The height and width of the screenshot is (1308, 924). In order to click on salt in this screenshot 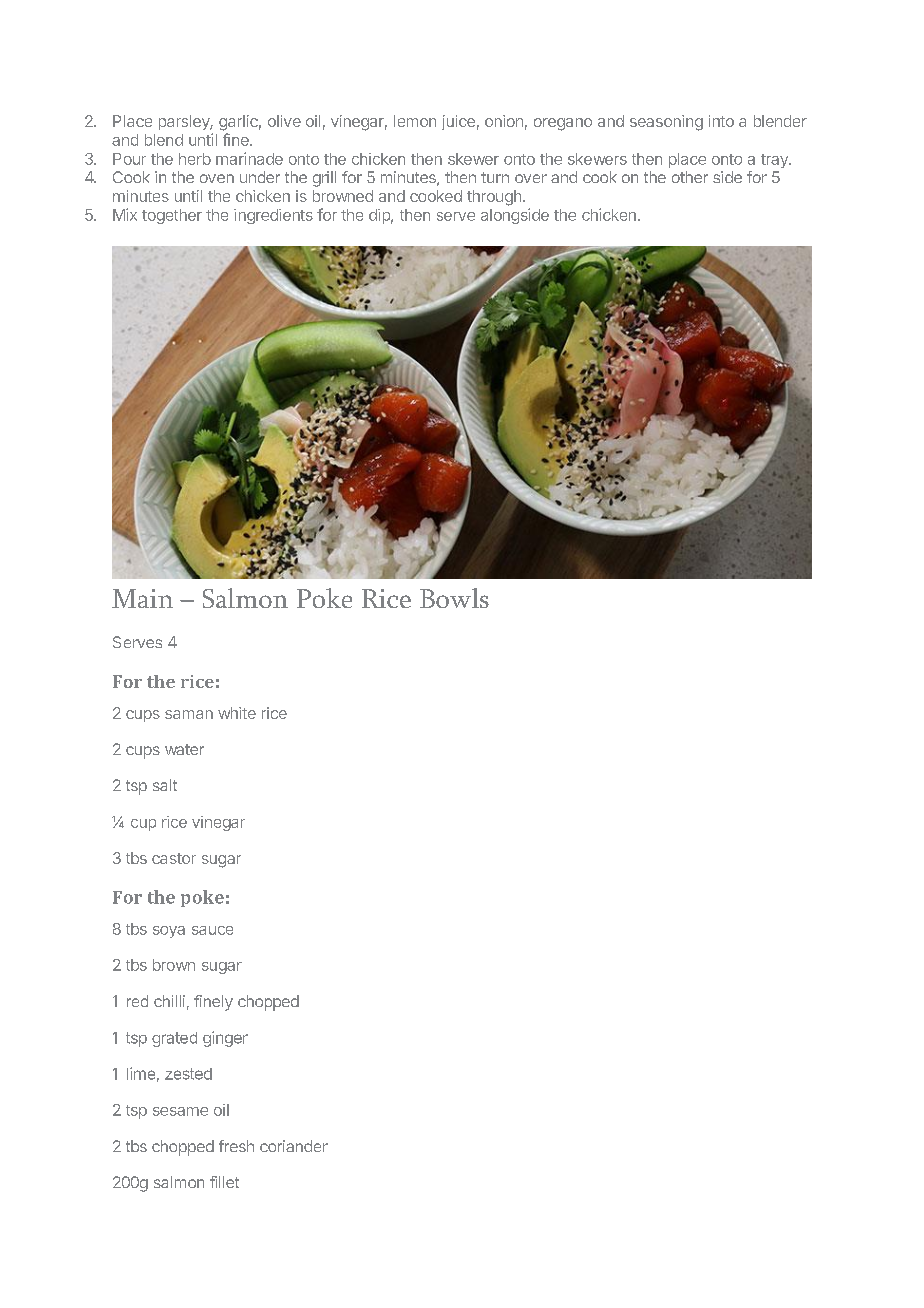, I will do `click(165, 785)`.
